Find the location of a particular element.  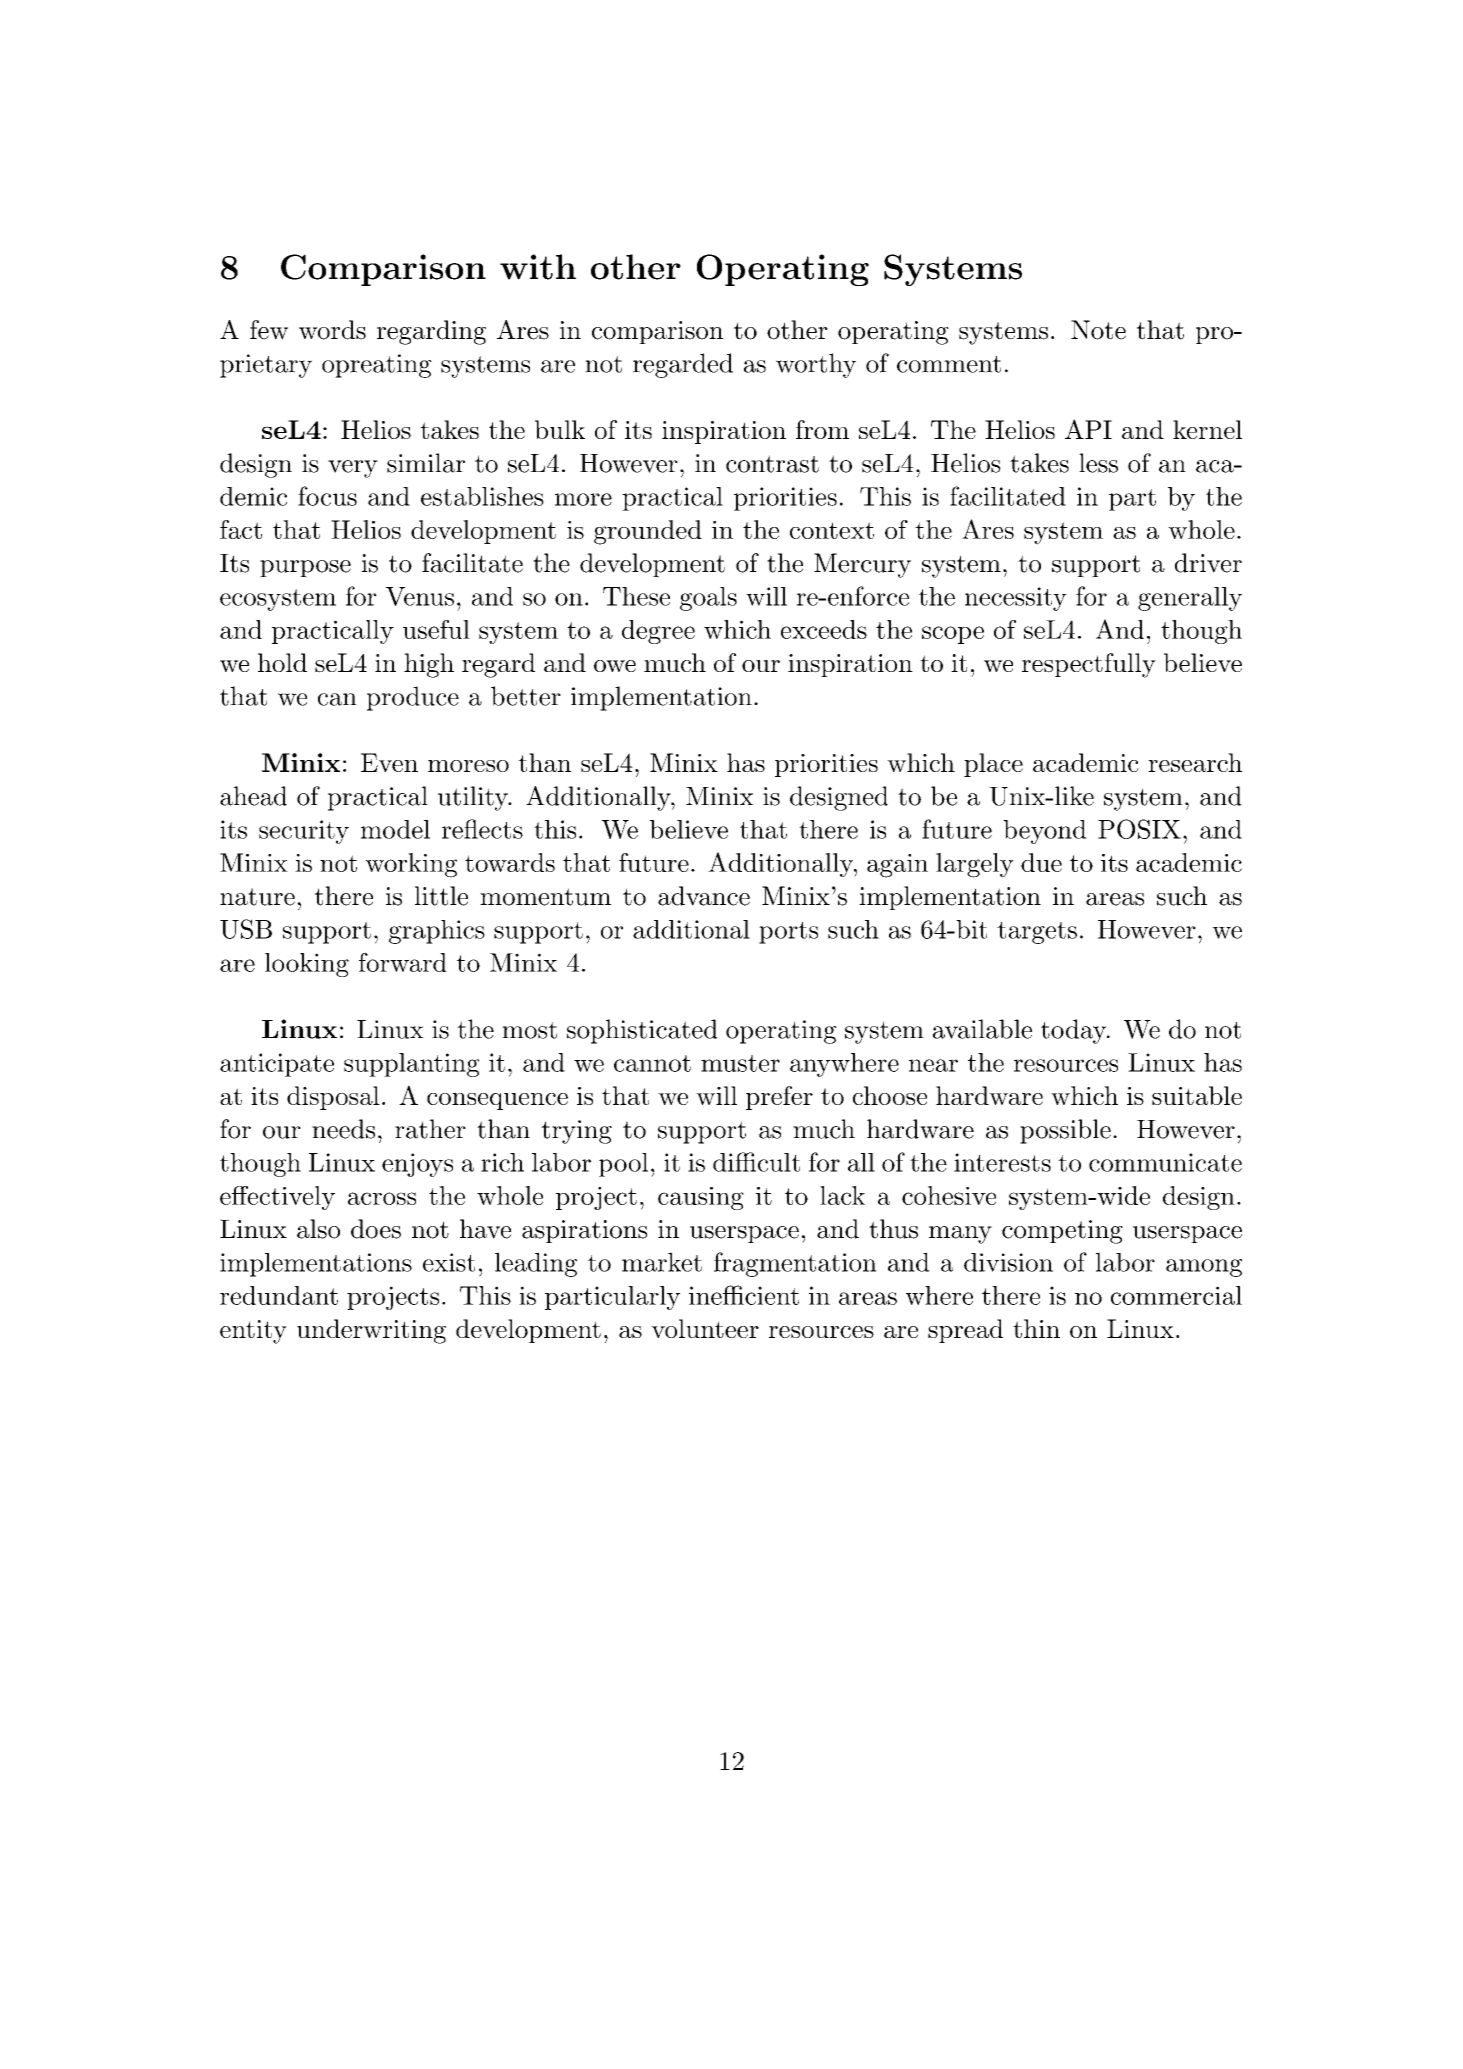

Note is located at coordinates (1098, 330).
